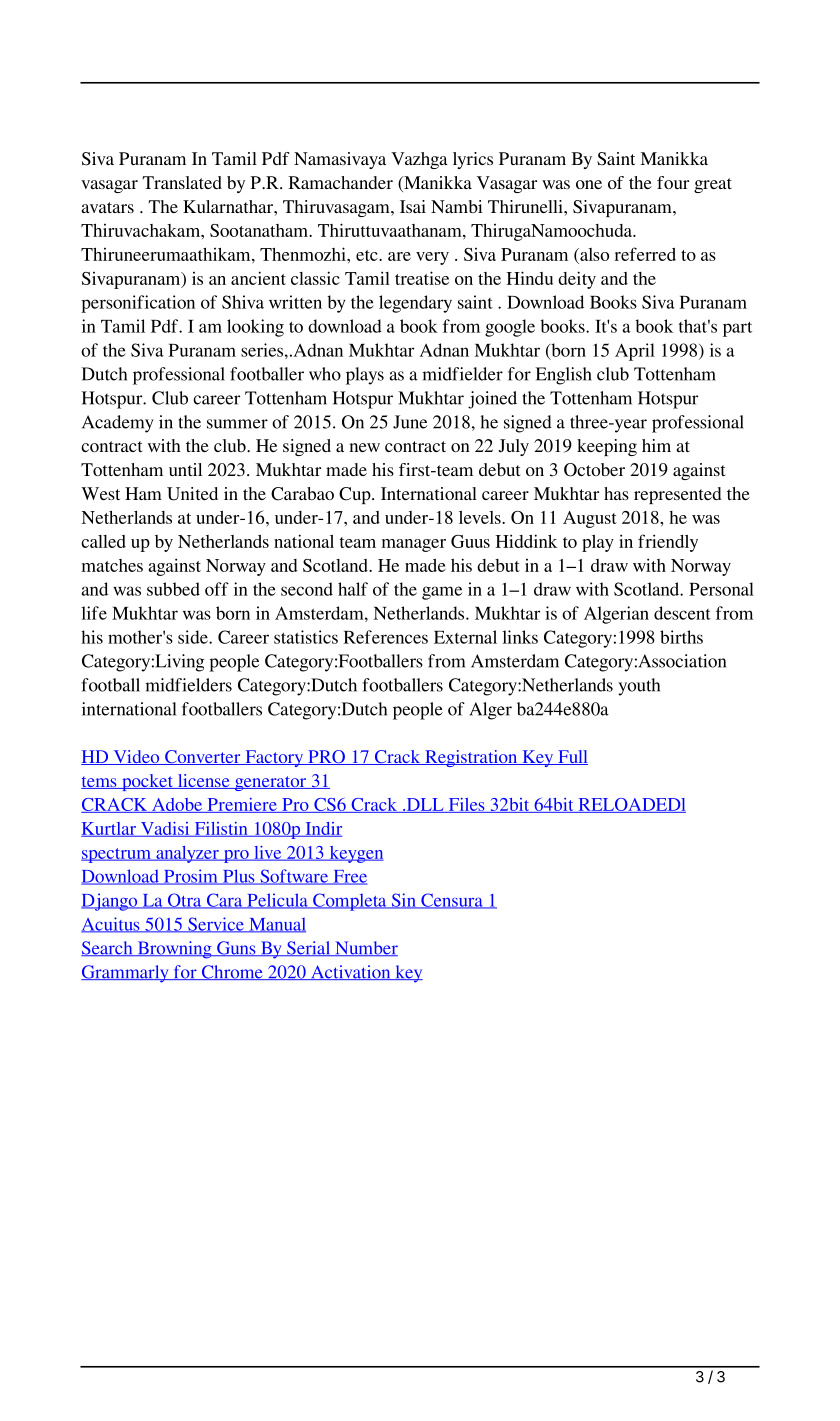 This screenshot has width=840, height=1421. Describe the element at coordinates (471, 758) in the screenshot. I see `Registration` at that location.
